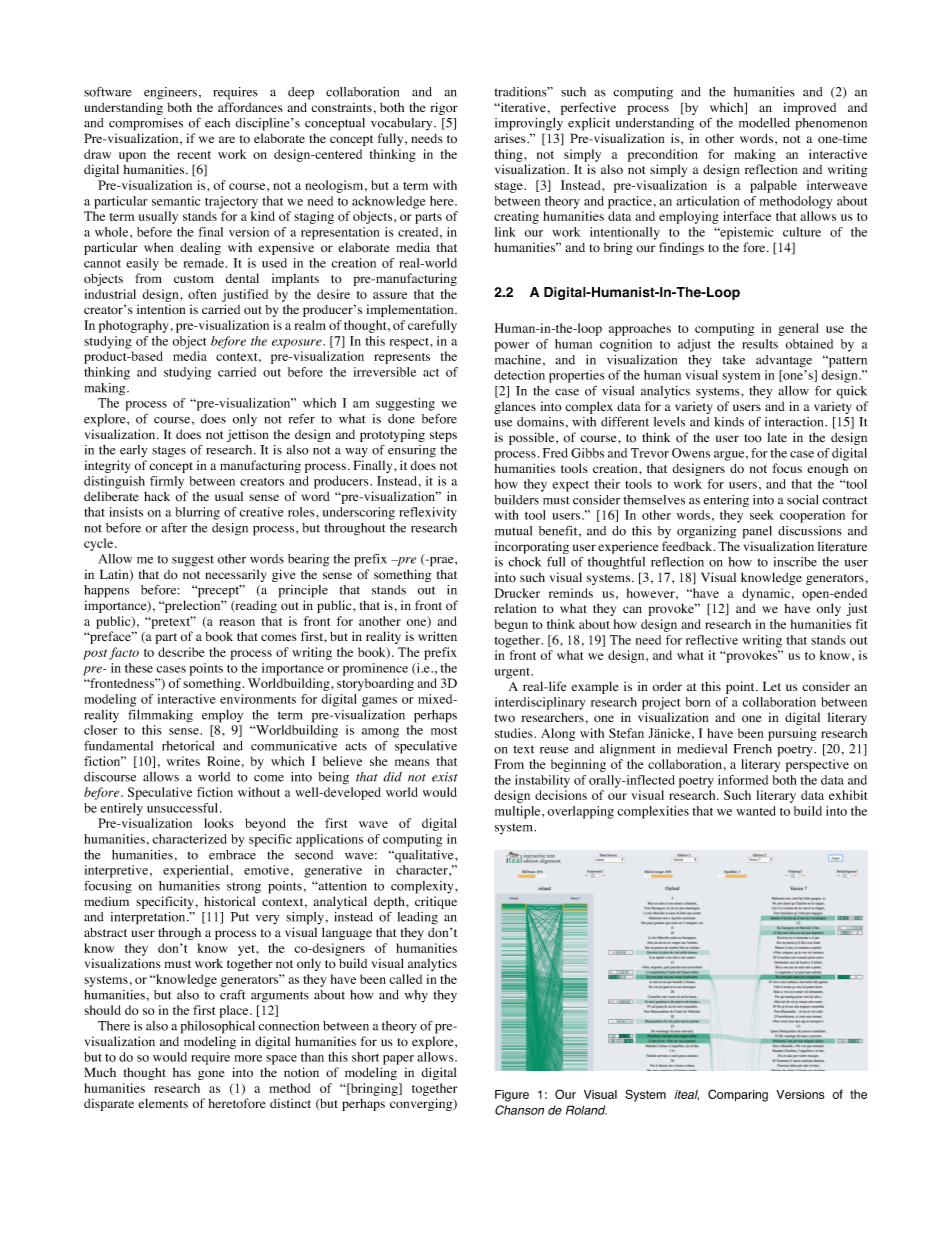  Describe the element at coordinates (217, 123) in the document. I see `each` at that location.
